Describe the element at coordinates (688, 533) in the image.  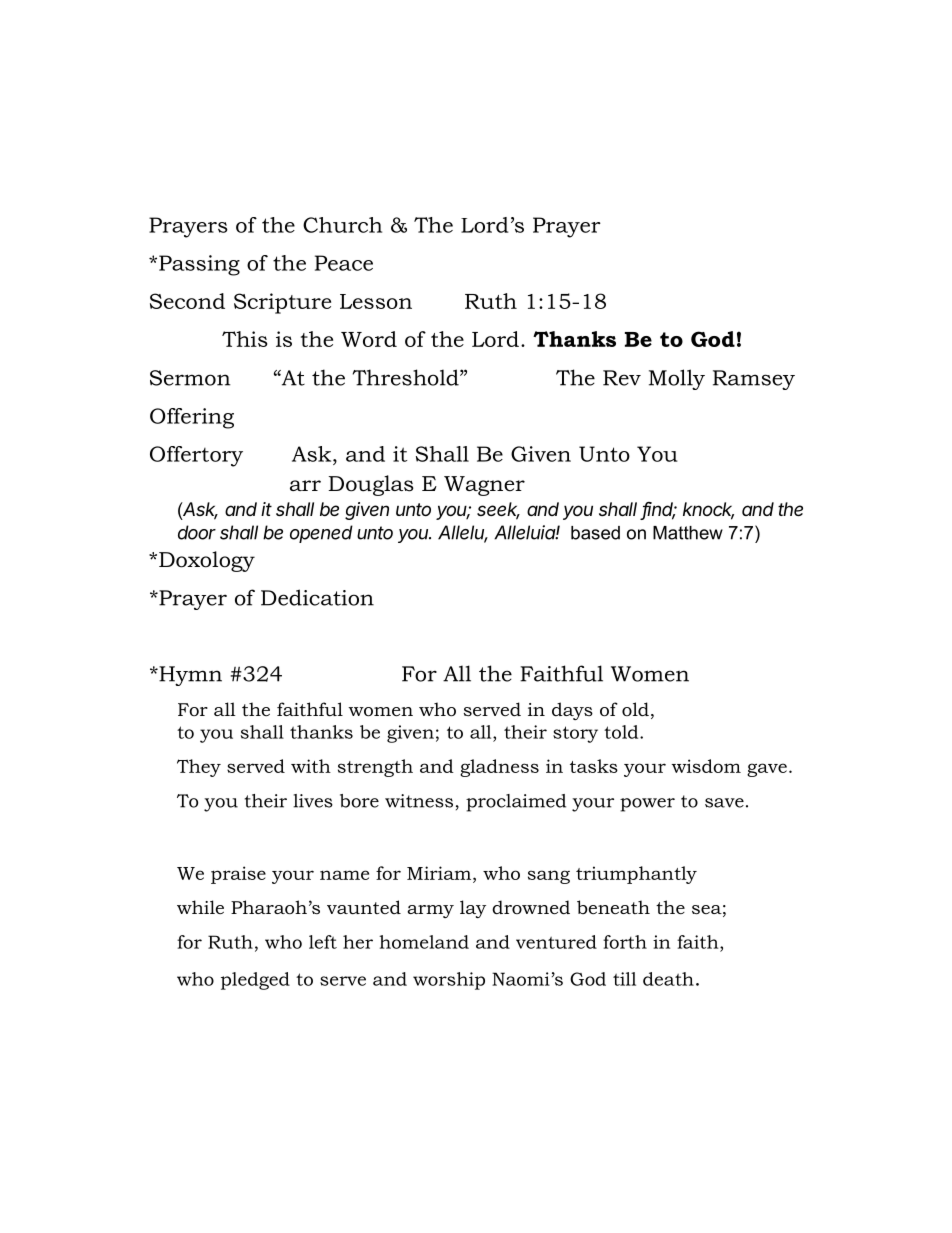
I see `Matthew` at that location.
